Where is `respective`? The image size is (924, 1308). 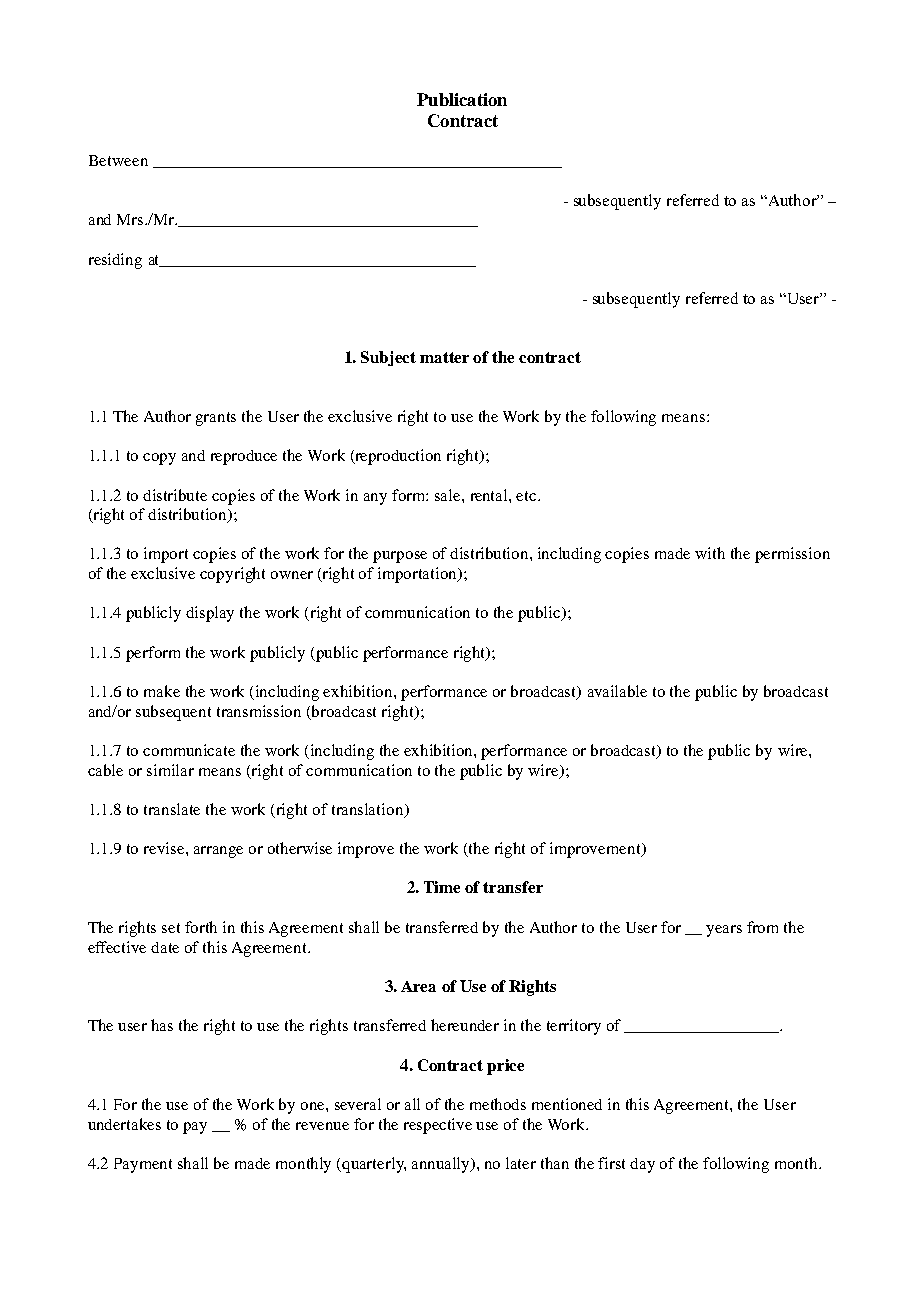 respective is located at coordinates (438, 1126).
